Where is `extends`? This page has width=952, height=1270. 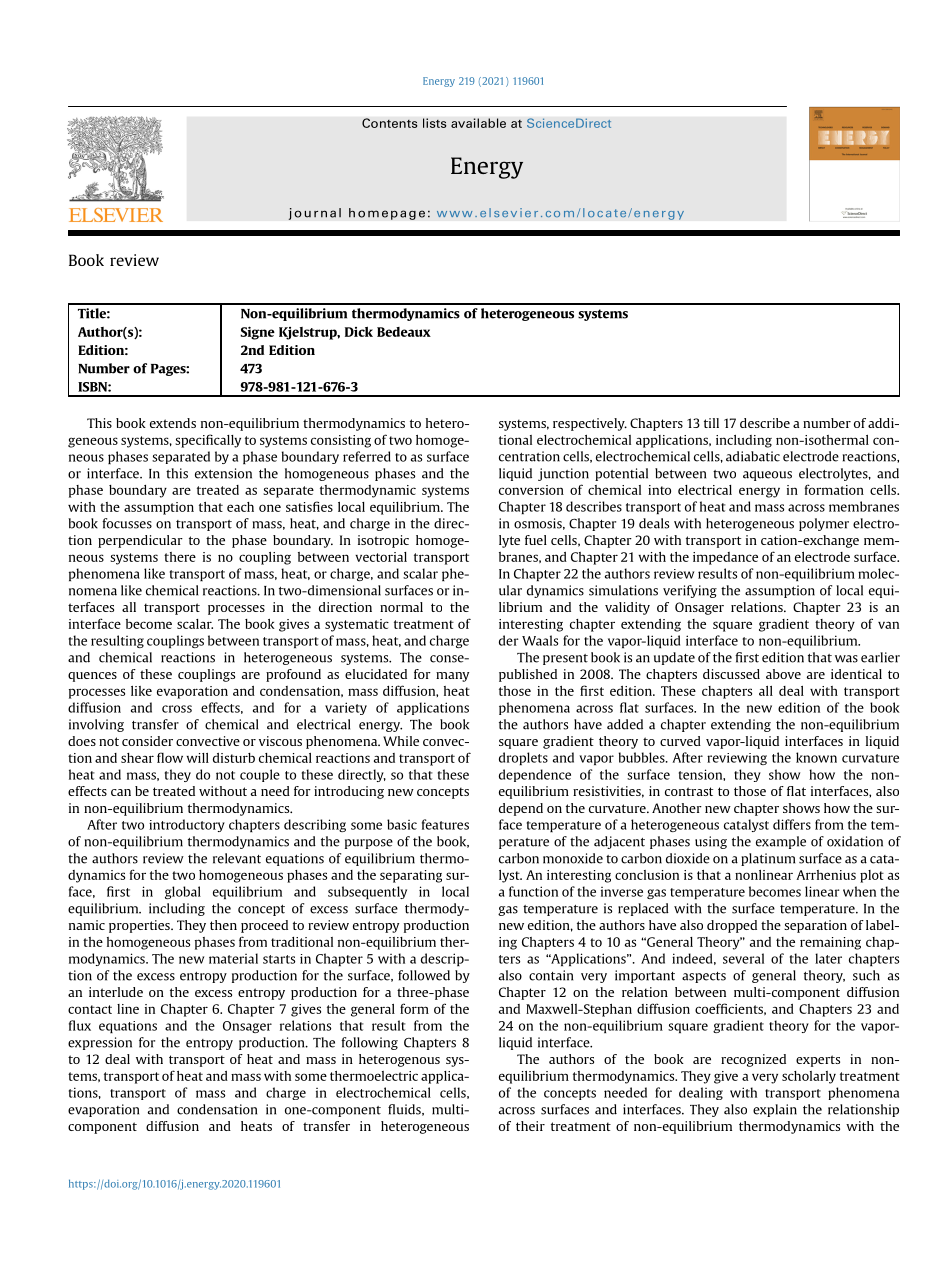
extends is located at coordinates (173, 423).
